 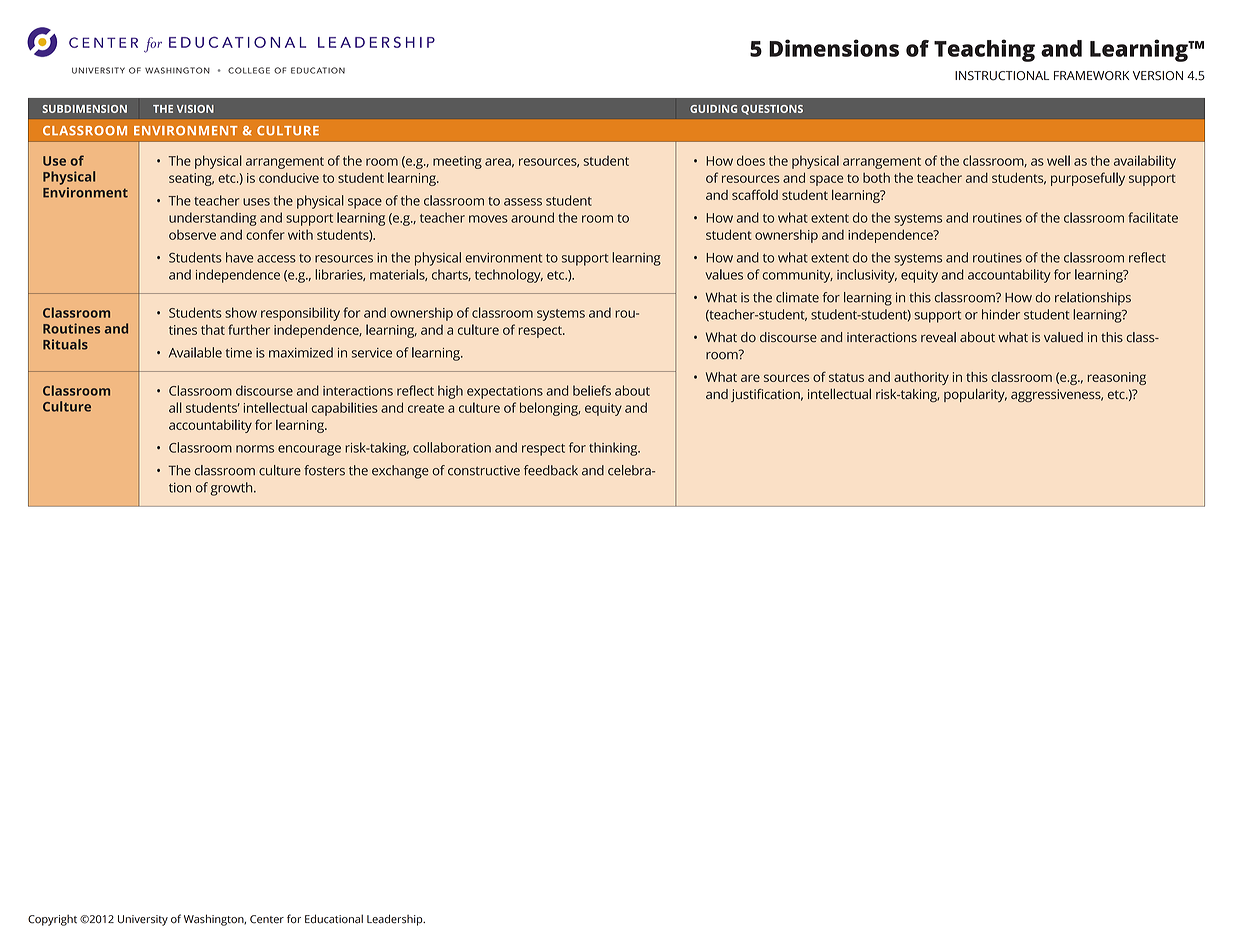 What do you see at coordinates (143, 920) in the image?
I see `University` at bounding box center [143, 920].
